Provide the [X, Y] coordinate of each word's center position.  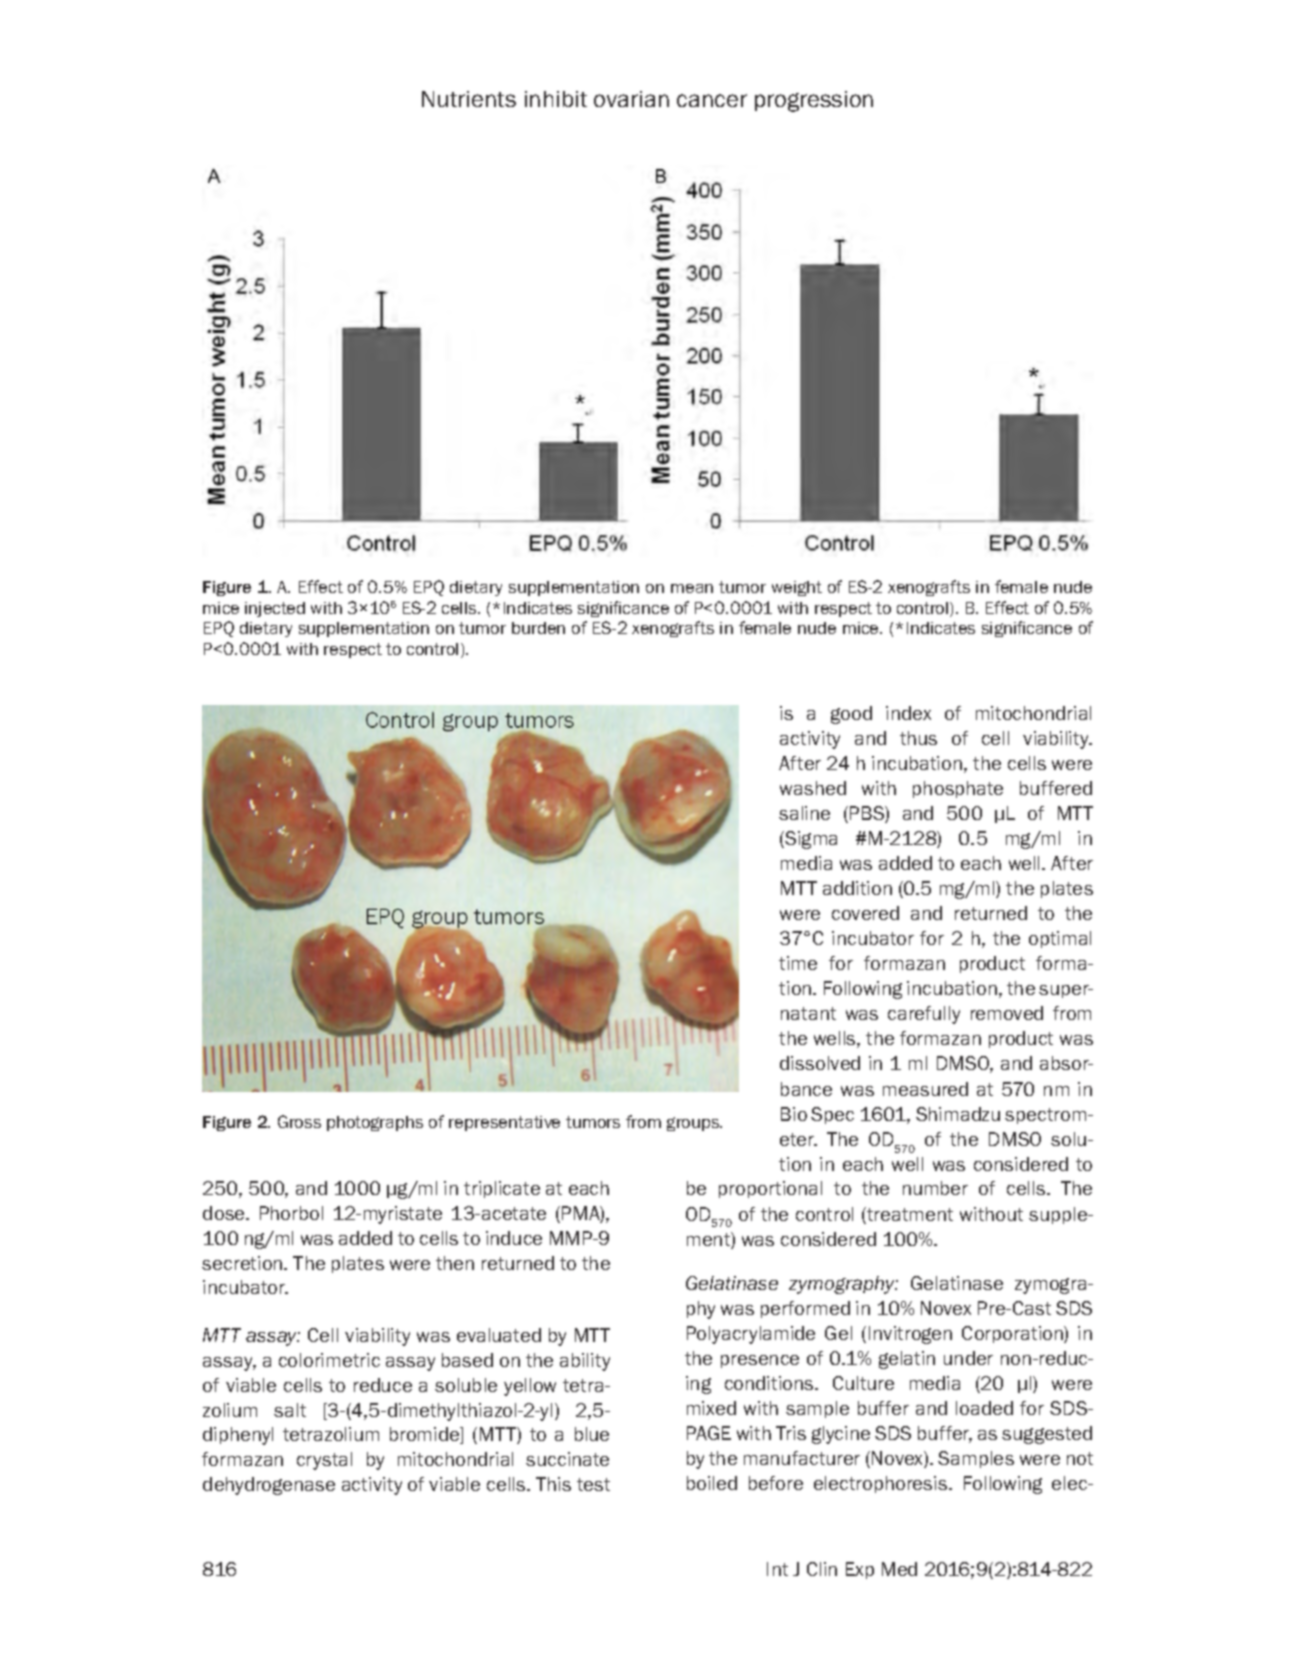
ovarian [631, 99]
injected [275, 609]
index [908, 713]
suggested [1047, 1435]
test [593, 1484]
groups [694, 1124]
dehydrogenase [269, 1486]
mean [692, 588]
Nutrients [469, 99]
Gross [299, 1121]
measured [925, 1089]
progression [814, 101]
